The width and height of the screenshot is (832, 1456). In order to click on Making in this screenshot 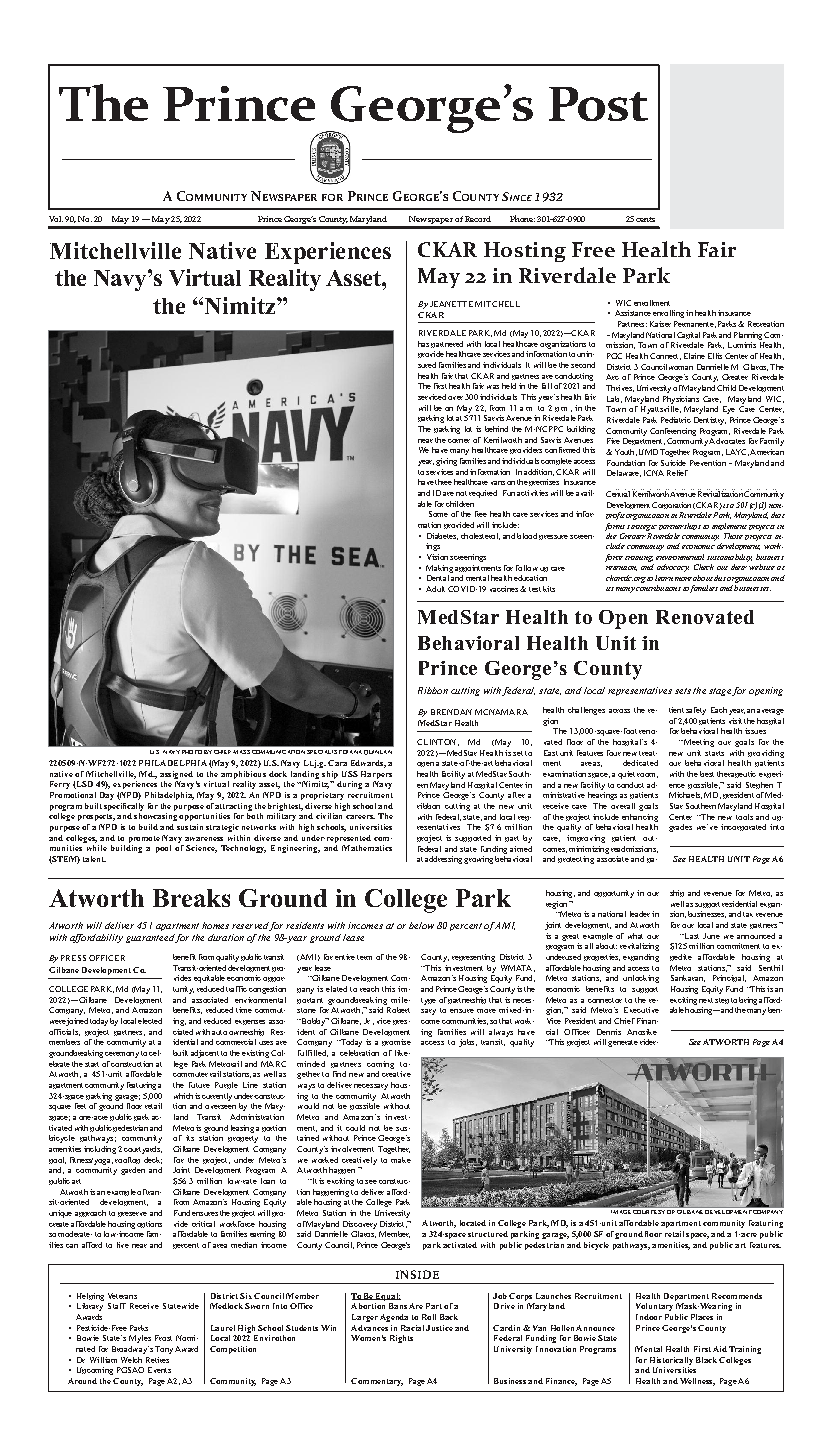, I will do `click(439, 569)`.
